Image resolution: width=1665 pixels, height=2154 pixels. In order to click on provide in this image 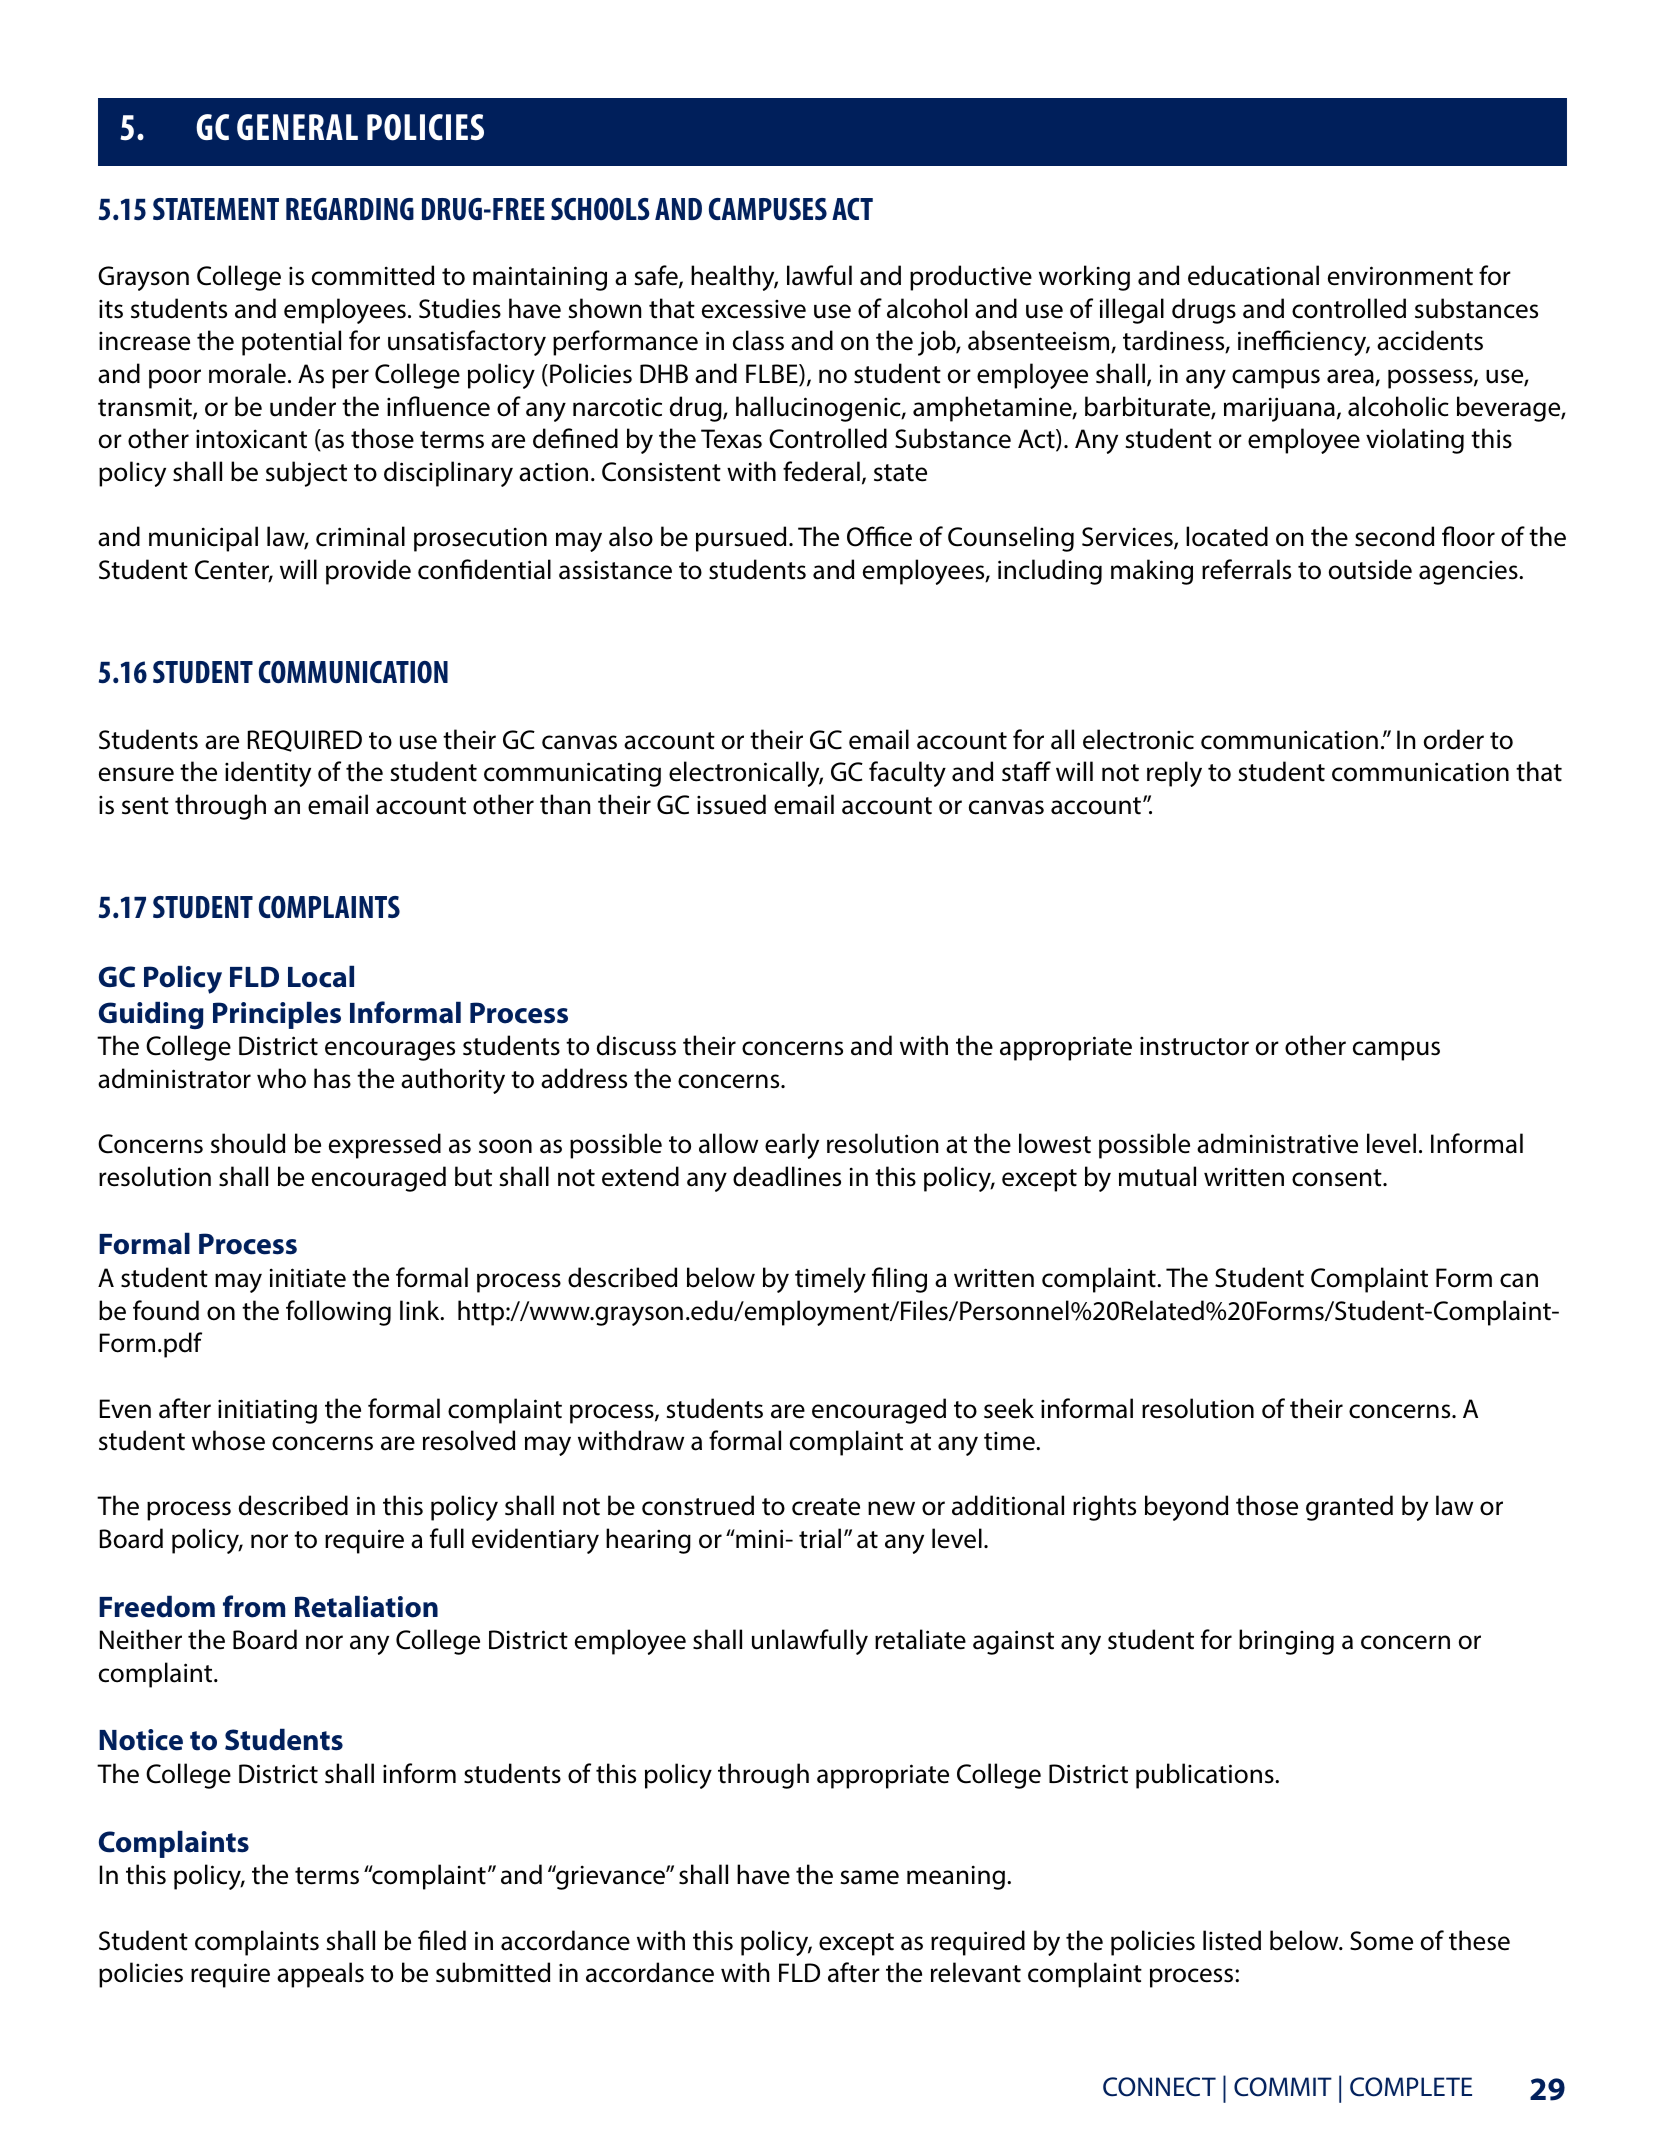, I will do `click(368, 572)`.
